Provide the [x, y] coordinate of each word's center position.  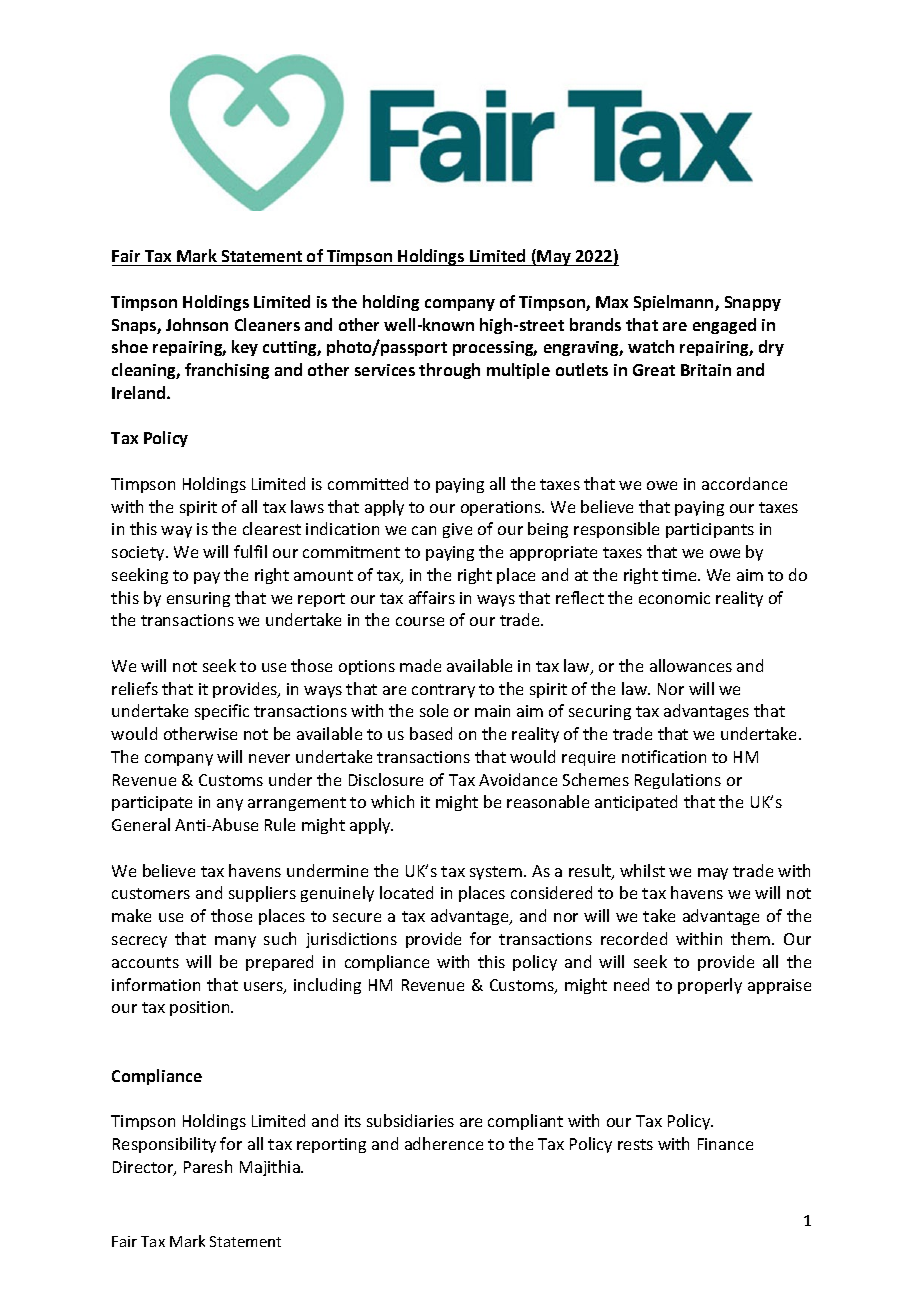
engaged [724, 326]
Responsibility [164, 1145]
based [431, 733]
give [457, 530]
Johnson [197, 324]
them [752, 938]
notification [664, 756]
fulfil [250, 551]
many [235, 942]
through [449, 371]
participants [710, 530]
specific [222, 712]
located [406, 892]
